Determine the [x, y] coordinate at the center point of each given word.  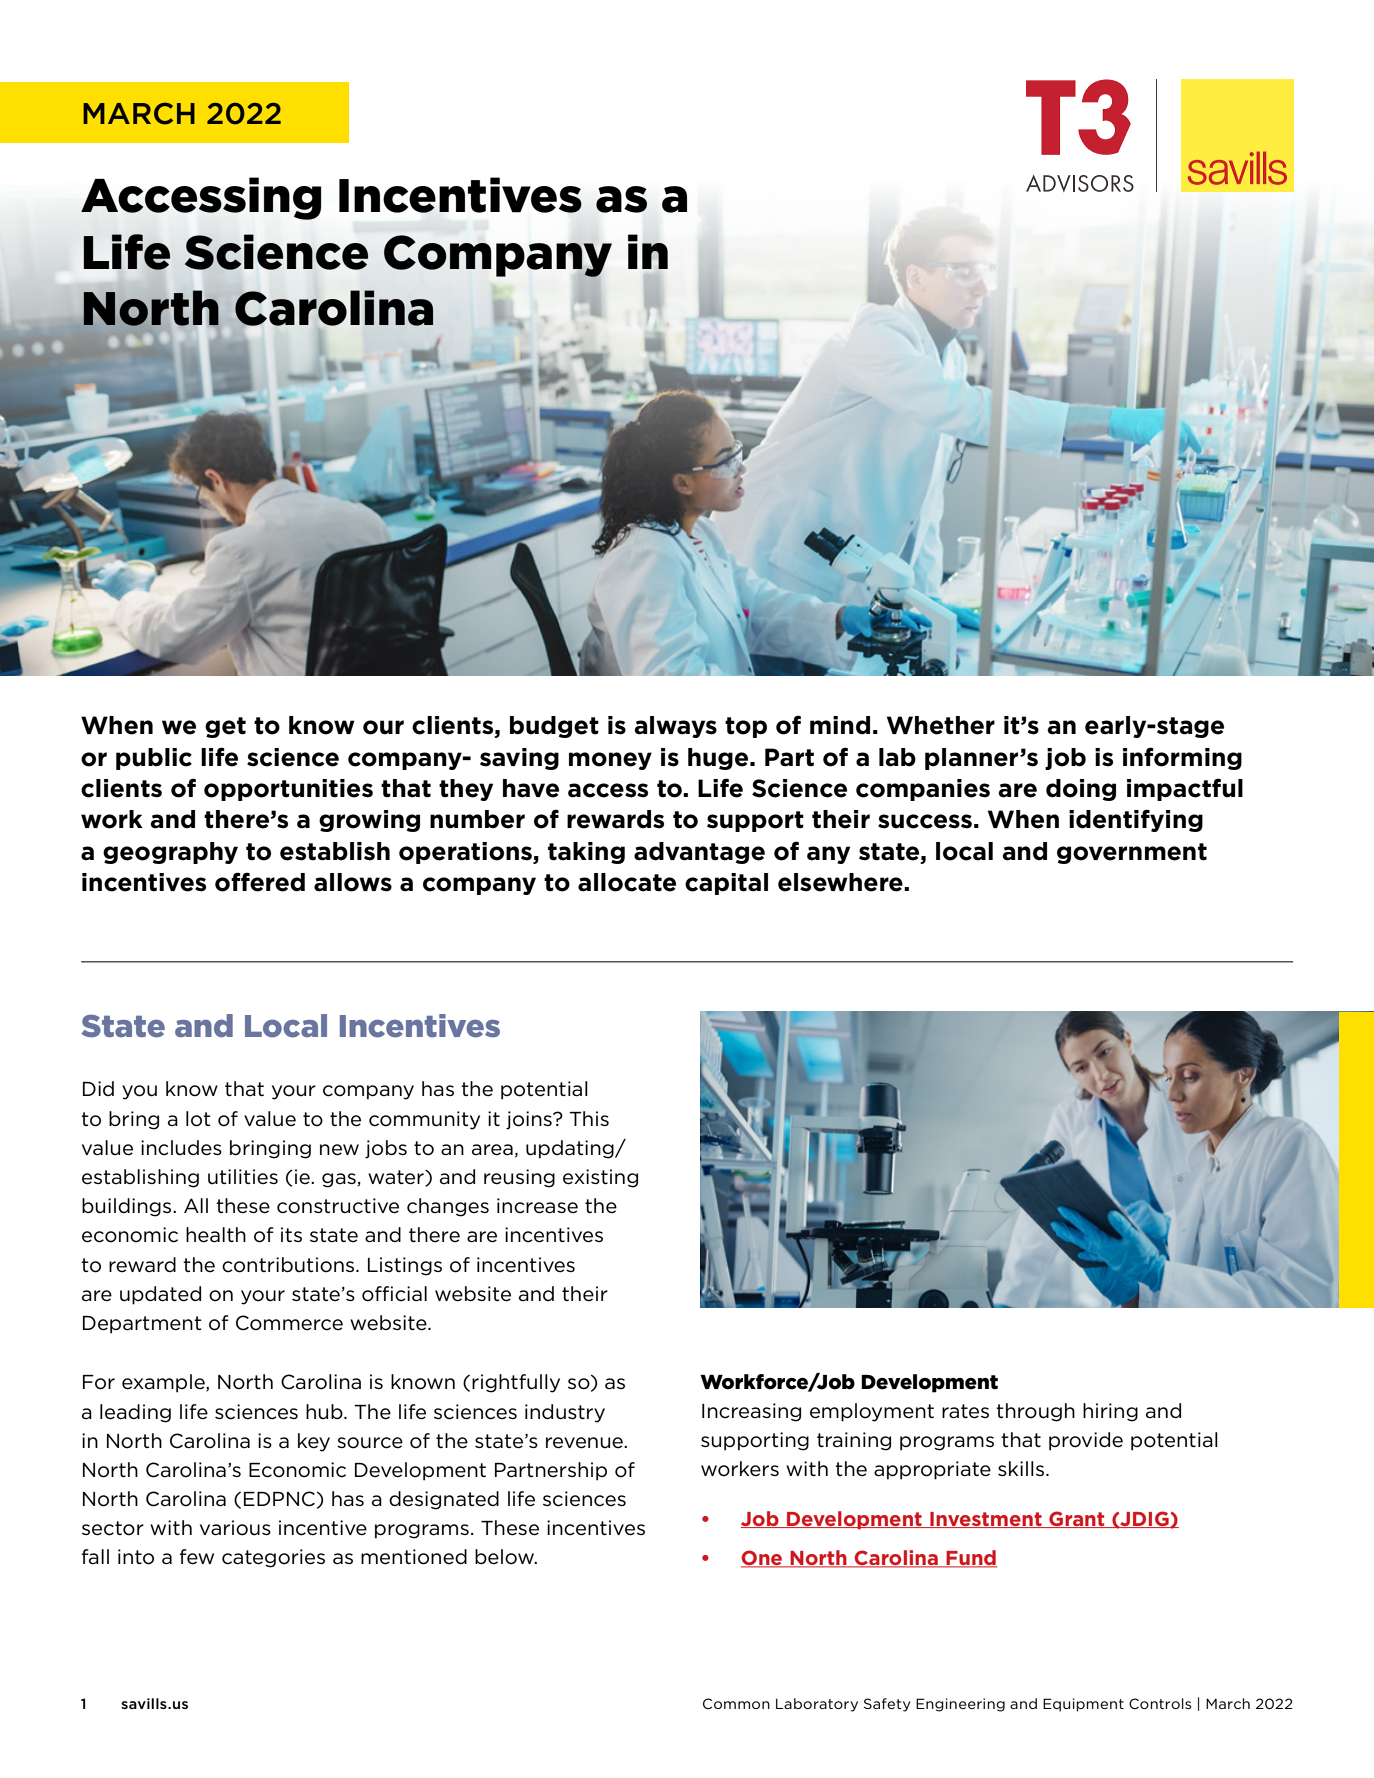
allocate [627, 882]
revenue [585, 1443]
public [154, 759]
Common [736, 1703]
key [314, 1442]
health [216, 1235]
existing [600, 1178]
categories [273, 1558]
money [610, 761]
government [1132, 853]
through [1035, 1412]
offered [260, 882]
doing [1081, 790]
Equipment [1083, 1705]
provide [1086, 1441]
